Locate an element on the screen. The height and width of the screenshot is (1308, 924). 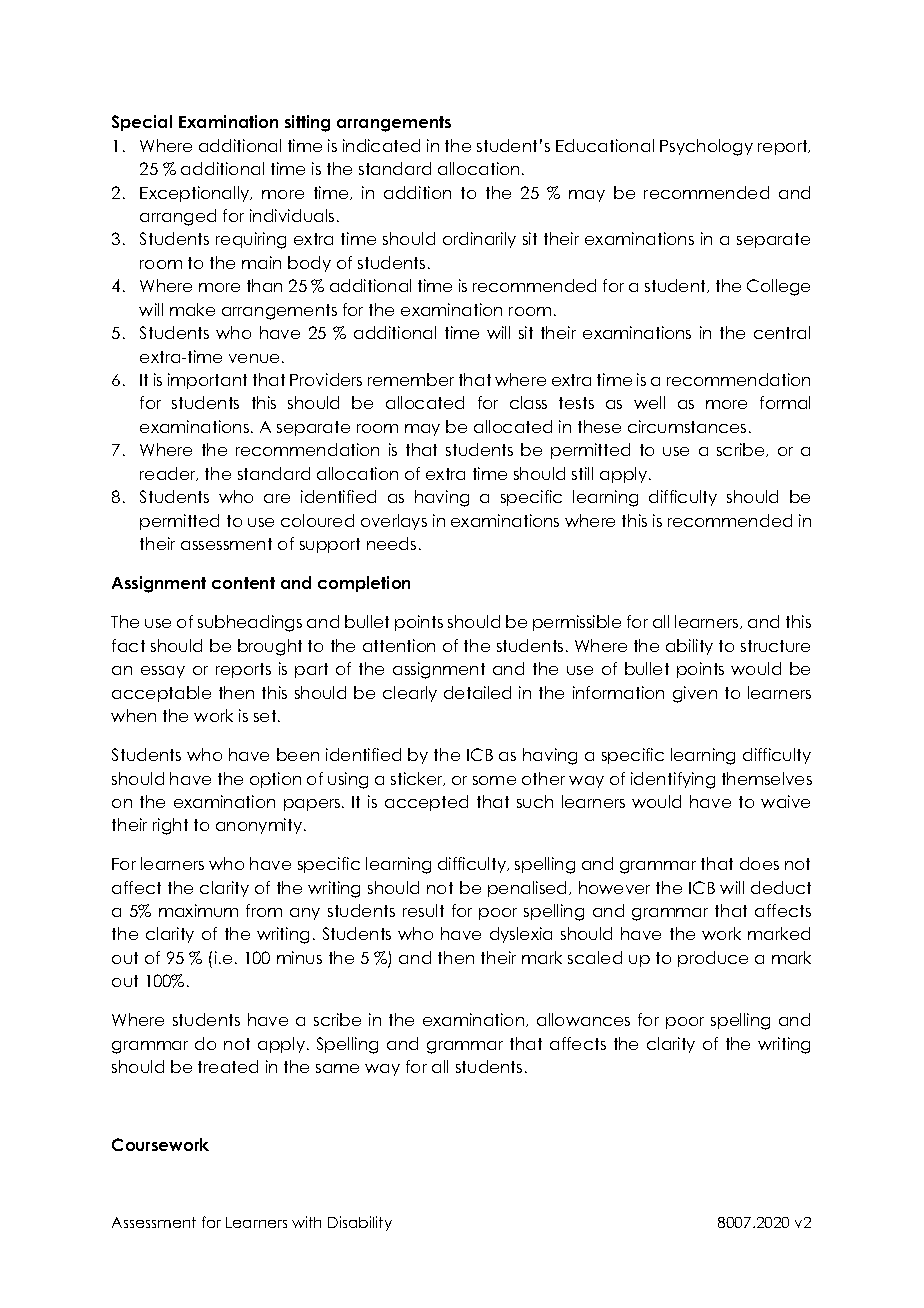
accepted is located at coordinates (426, 803).
